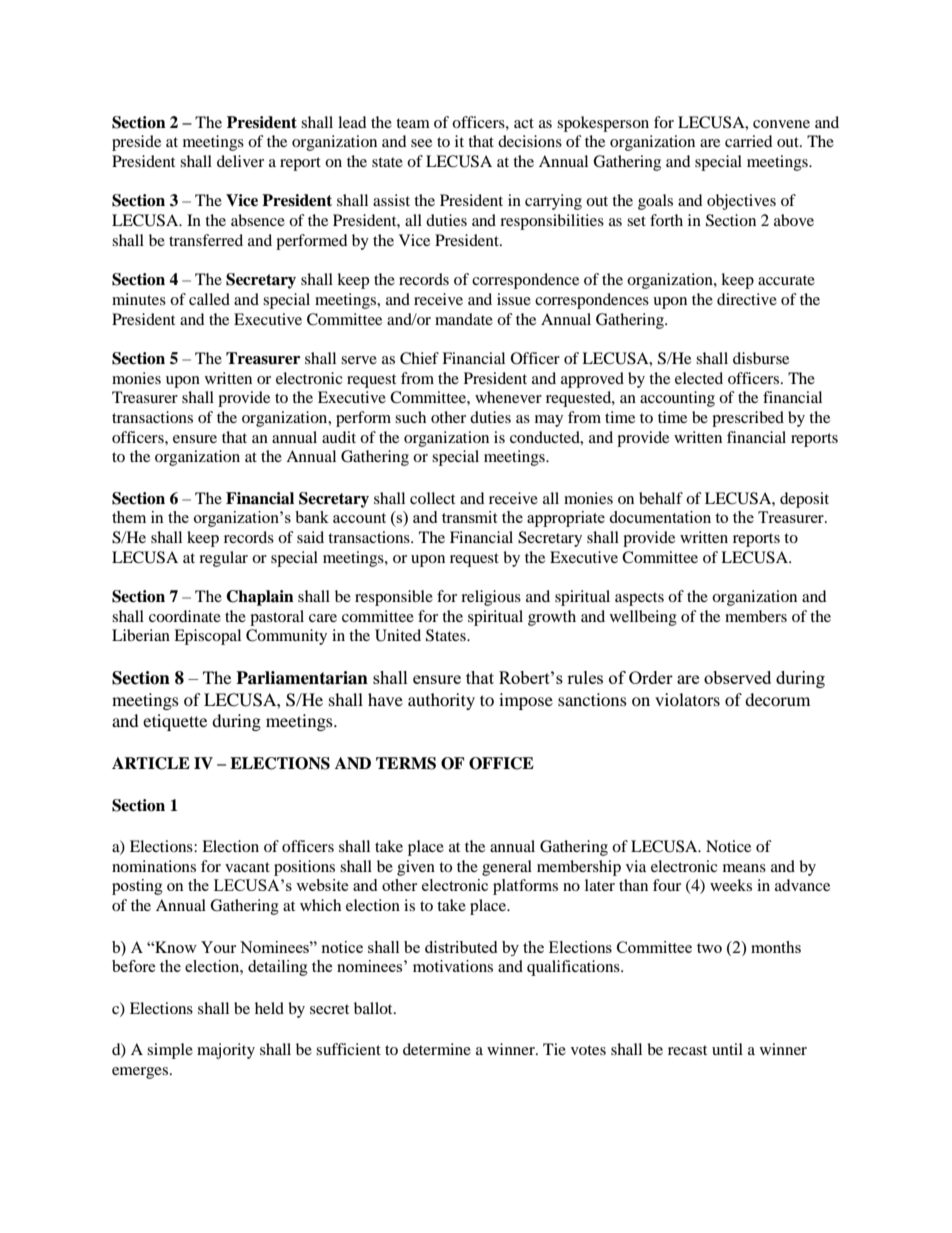 This screenshot has height=1233, width=952. What do you see at coordinates (727, 1049) in the screenshot?
I see `until` at bounding box center [727, 1049].
